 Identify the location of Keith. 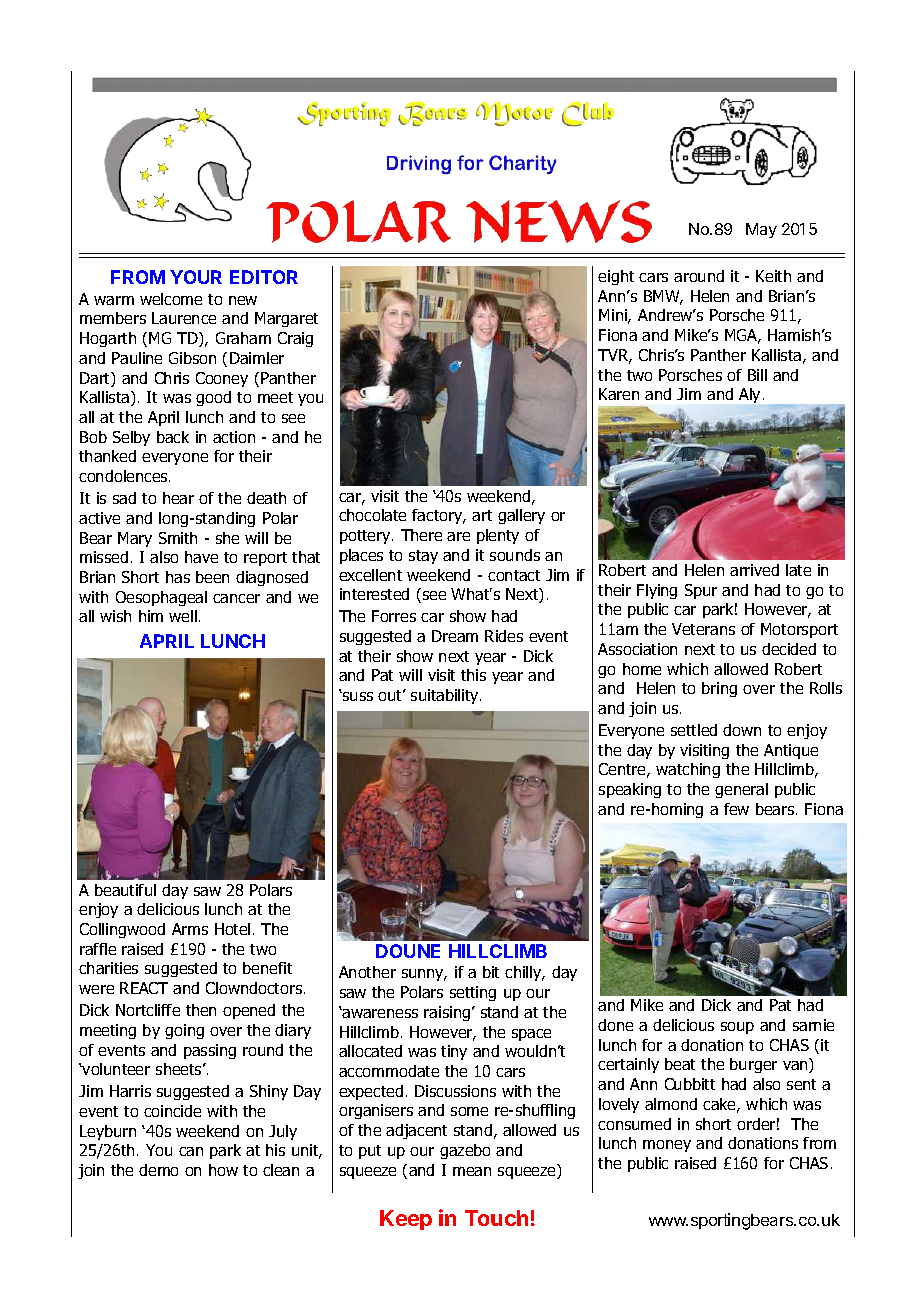
(773, 276).
